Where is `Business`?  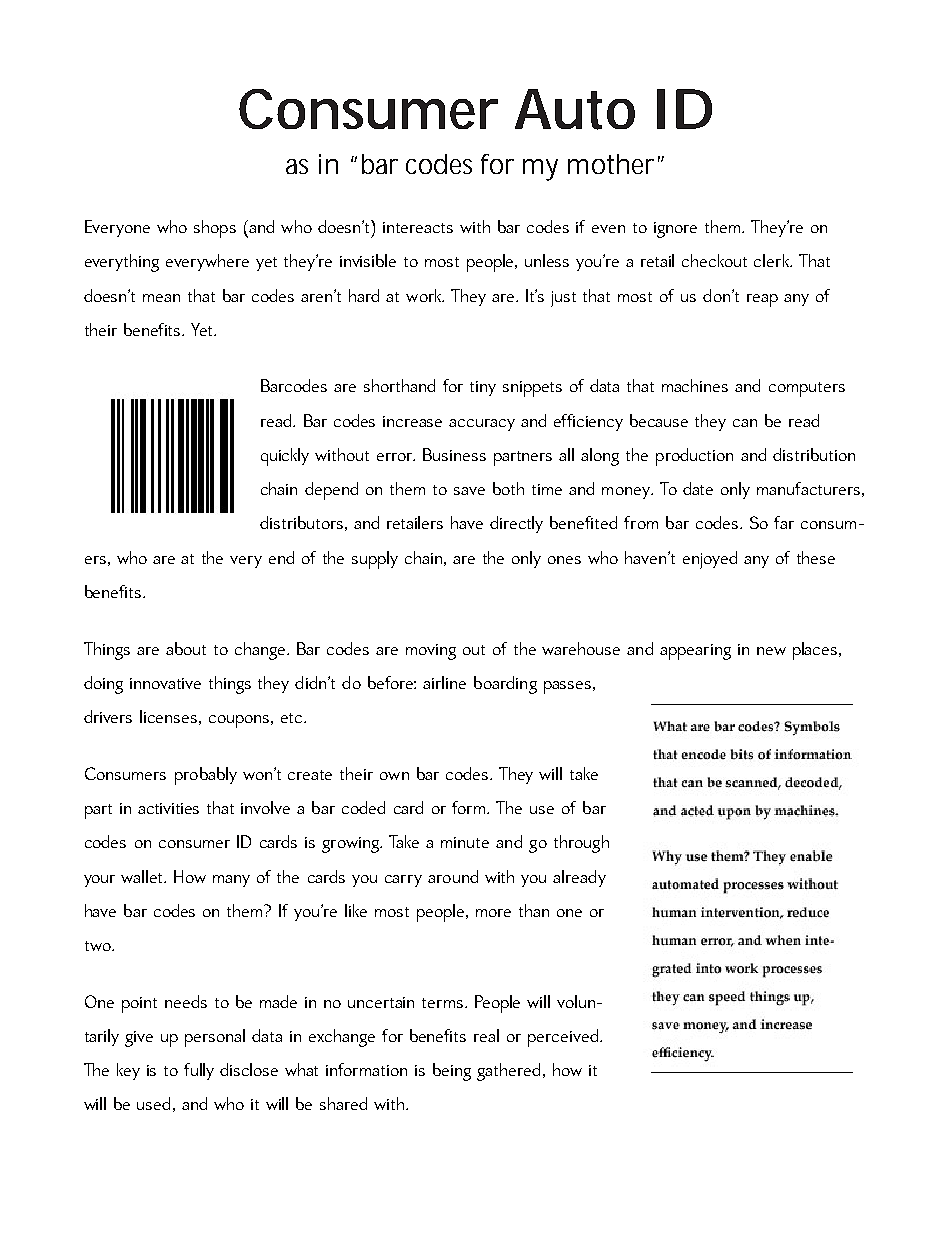
Business is located at coordinates (454, 454).
